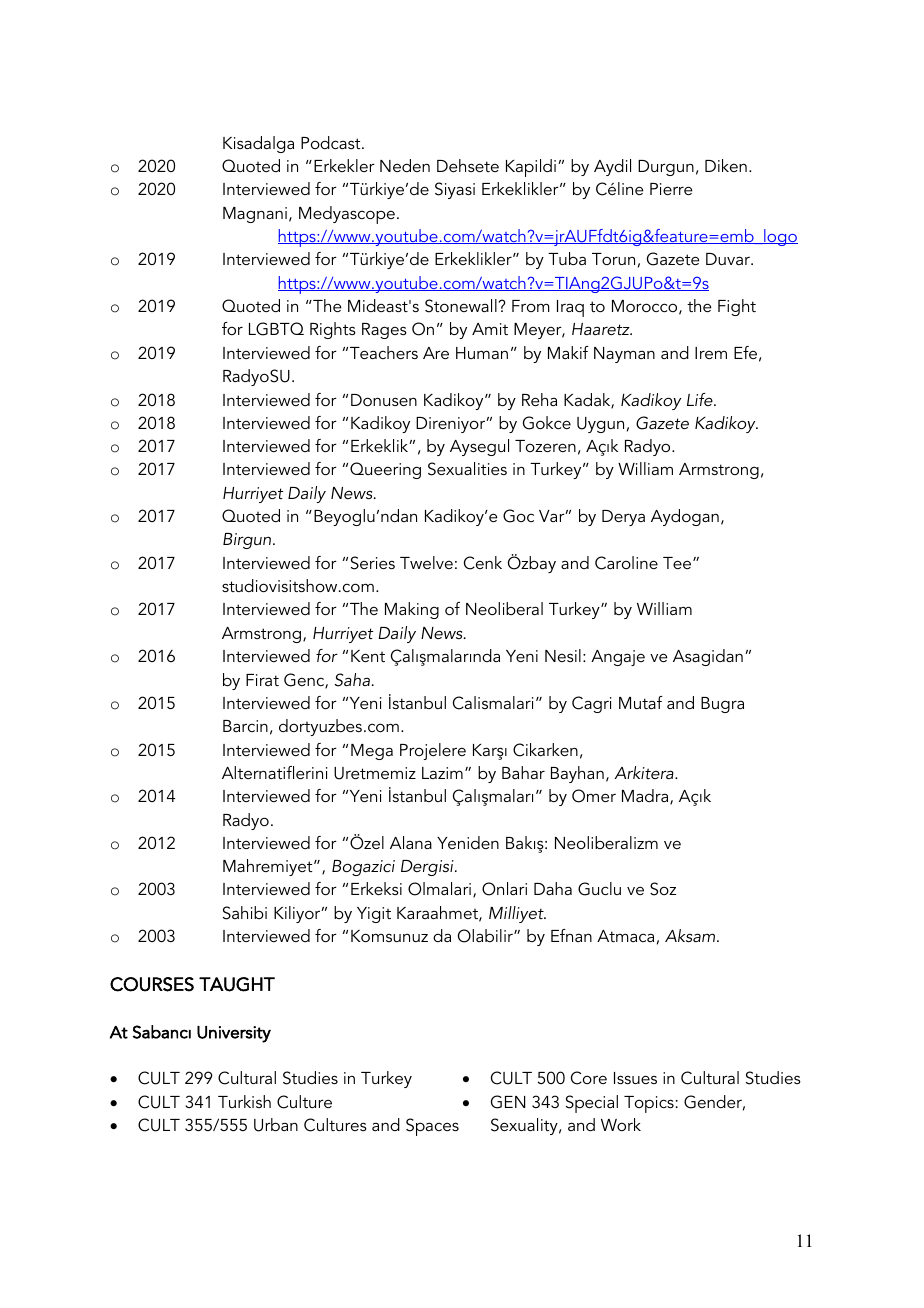  I want to click on Sexualities, so click(467, 469).
